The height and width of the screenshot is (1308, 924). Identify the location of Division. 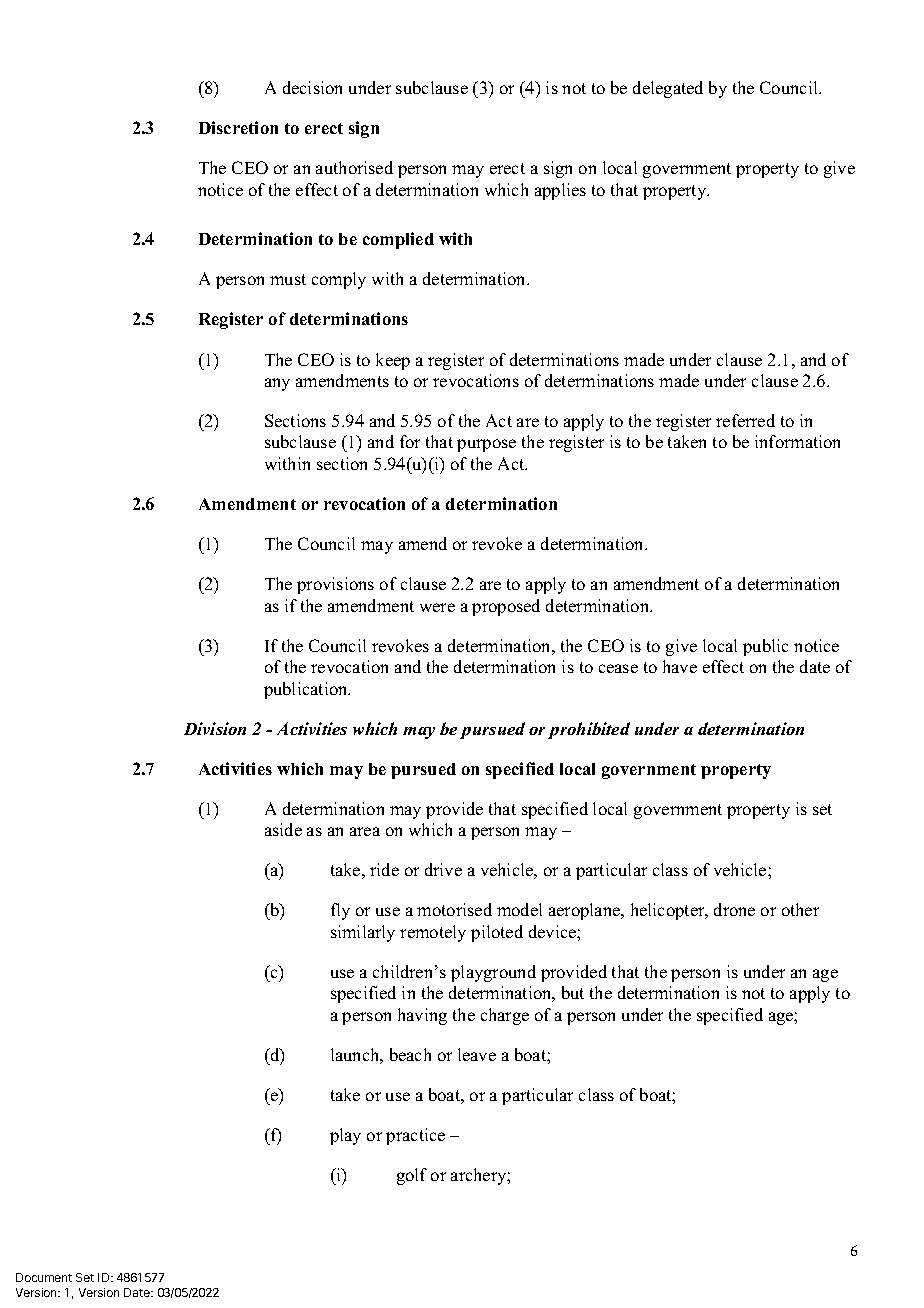
(215, 728).
